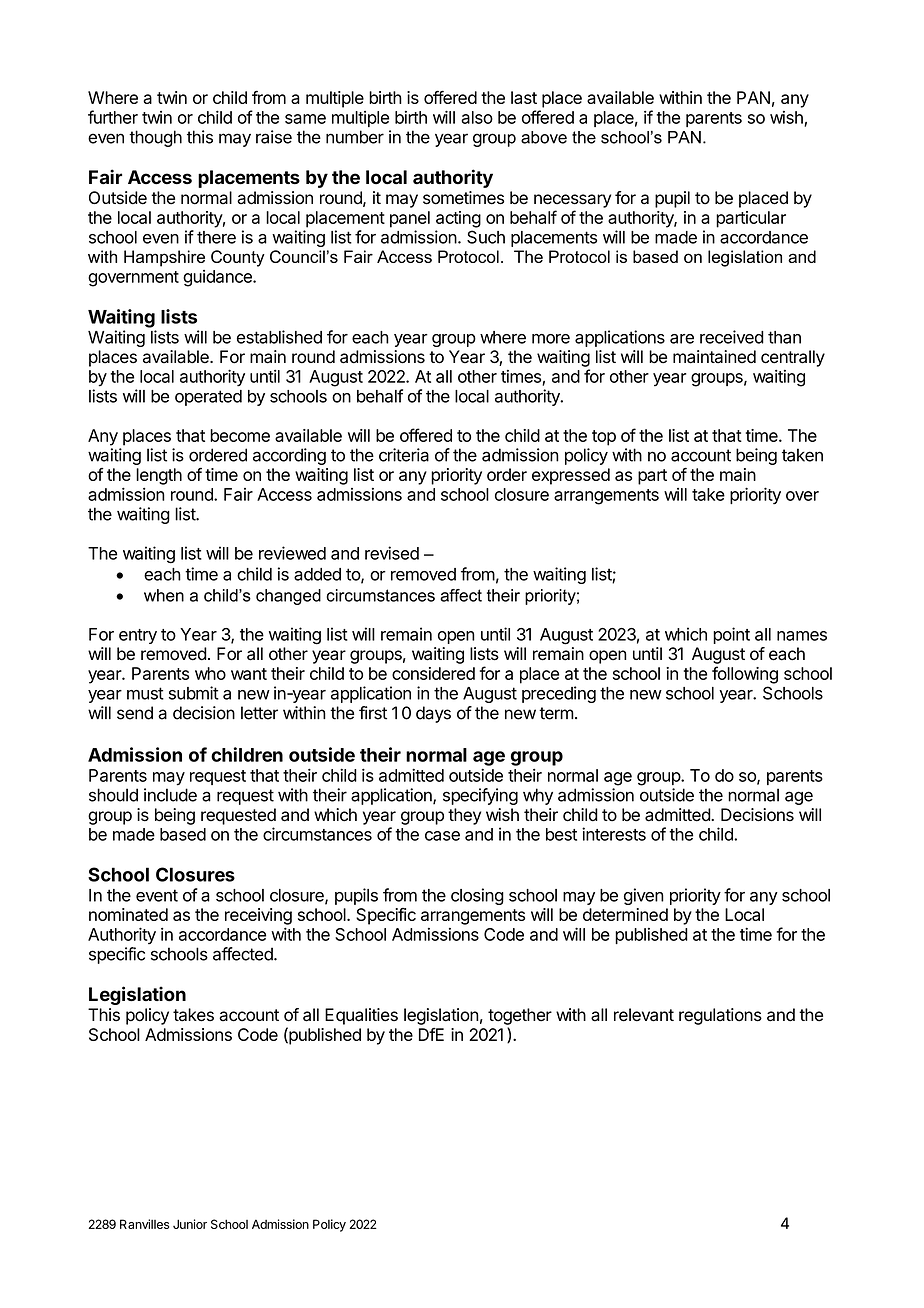  I want to click on criteria, so click(404, 455).
